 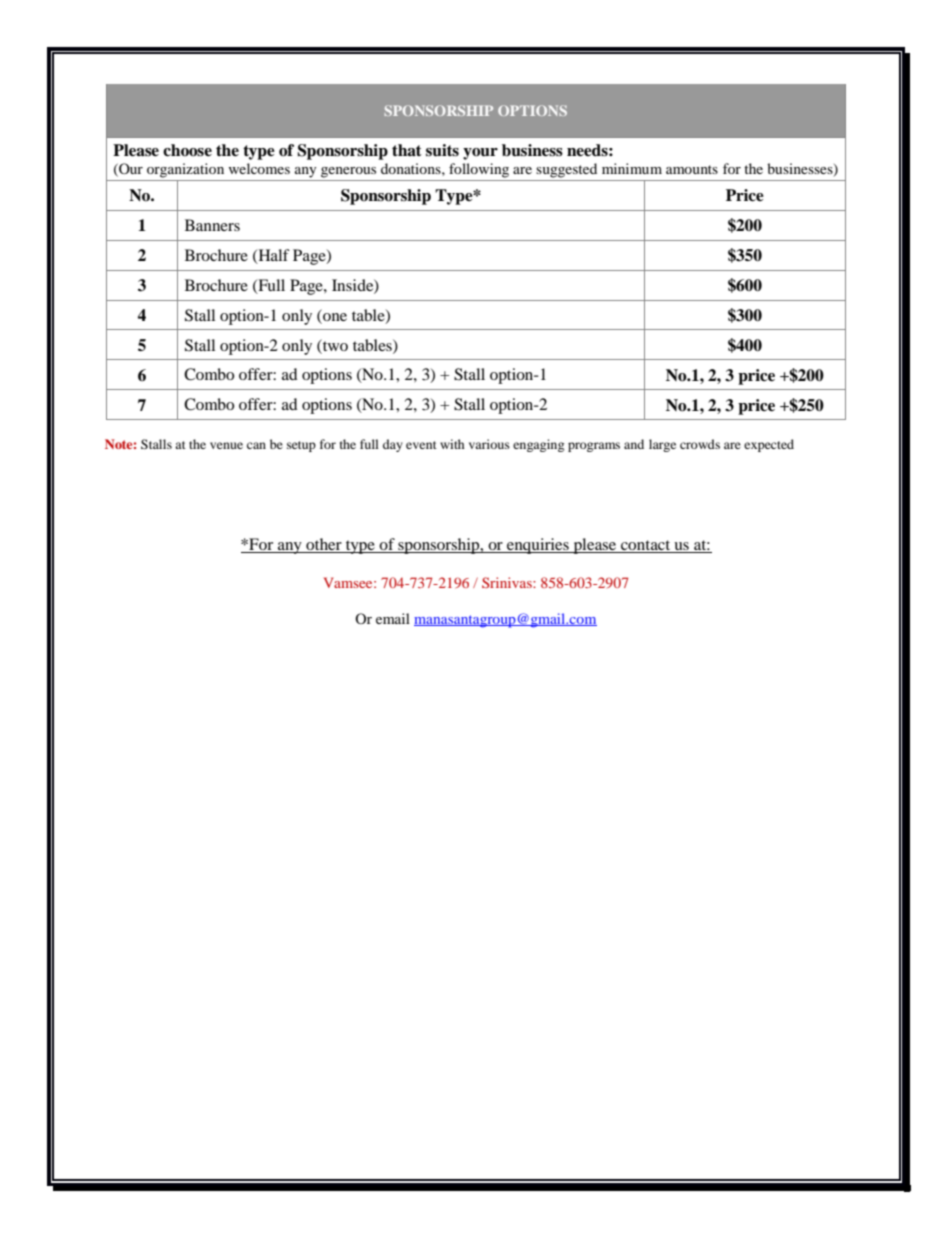 What do you see at coordinates (646, 546) in the document?
I see `contact` at bounding box center [646, 546].
